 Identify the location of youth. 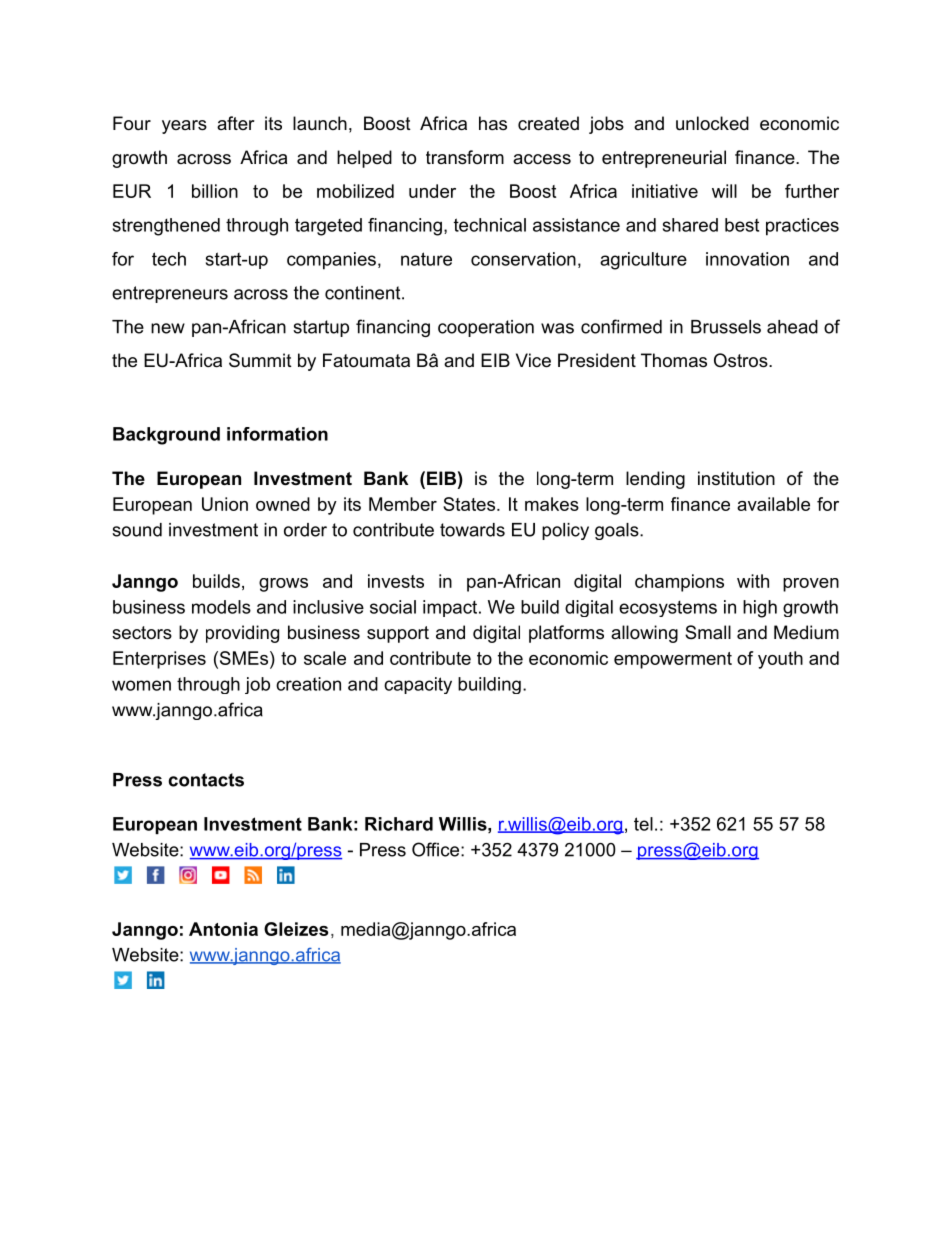
(780, 660).
